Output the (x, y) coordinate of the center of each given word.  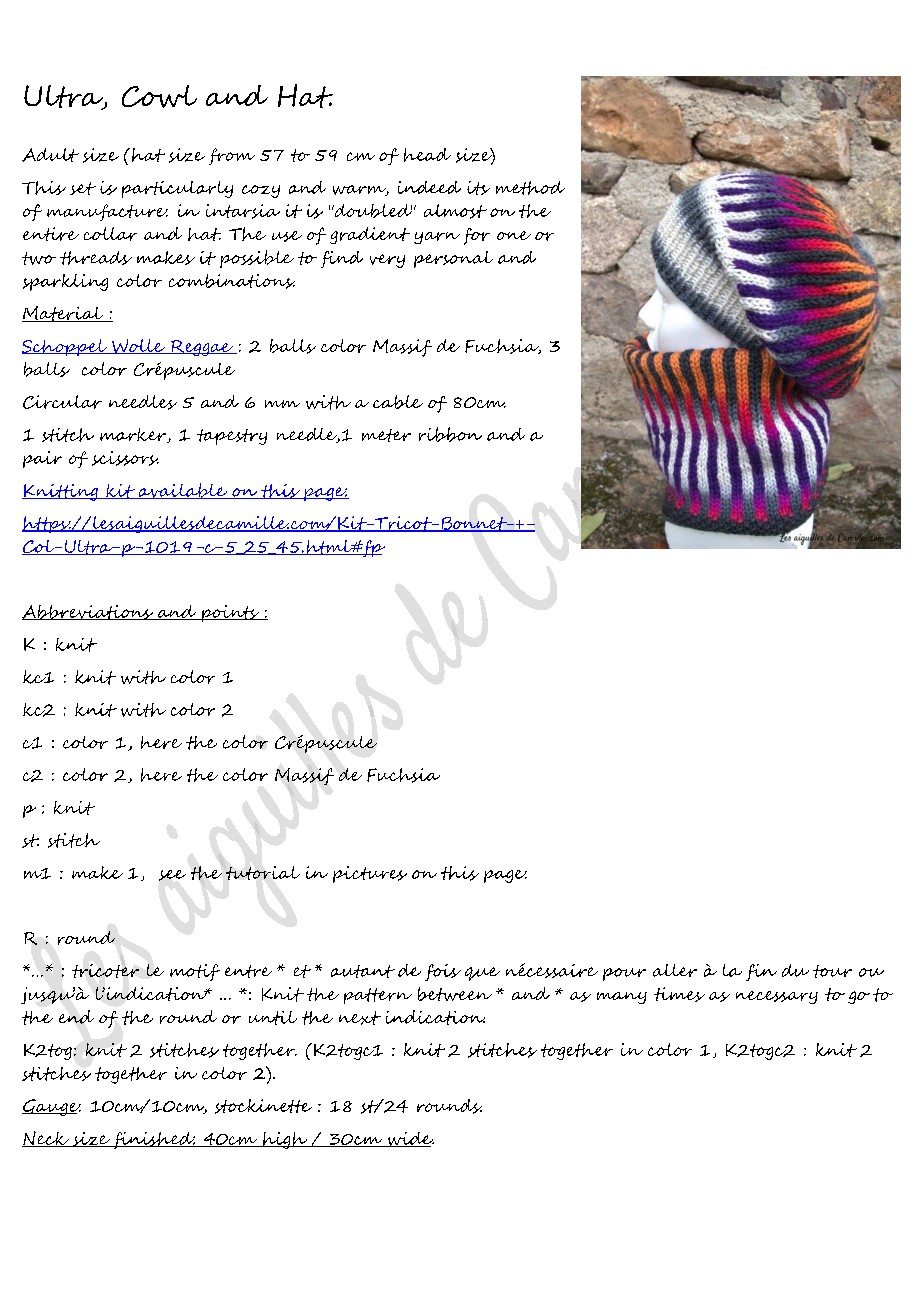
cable (398, 402)
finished (153, 1140)
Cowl (159, 96)
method (530, 188)
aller (675, 970)
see (172, 875)
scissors (125, 458)
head (427, 155)
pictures (370, 874)
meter (386, 435)
